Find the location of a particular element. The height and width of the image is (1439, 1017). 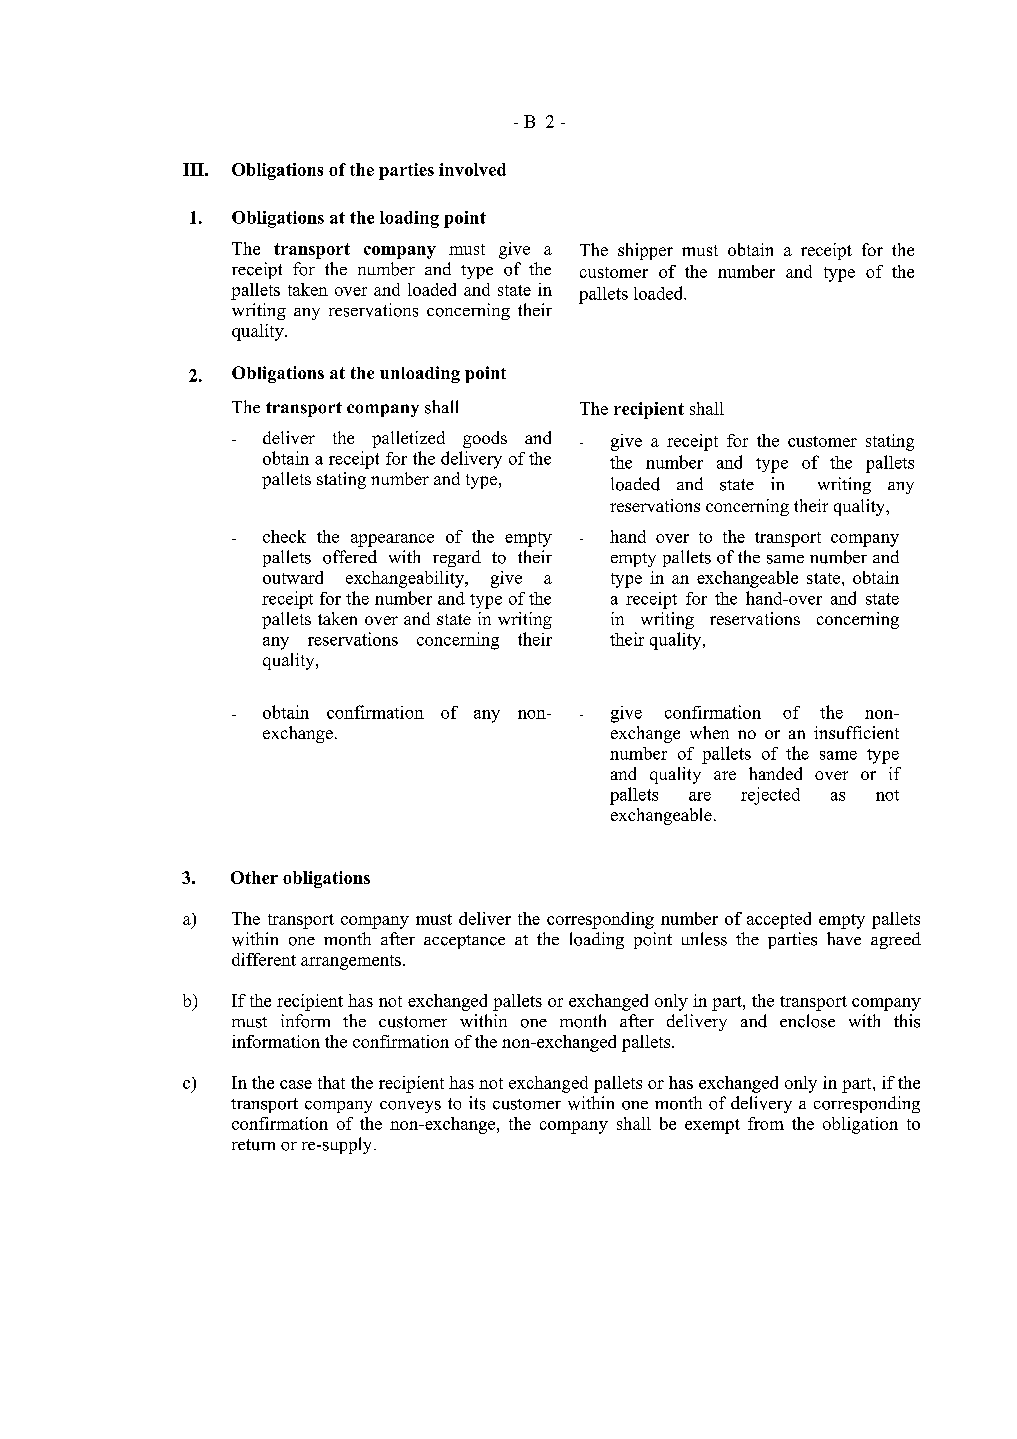

insufficient is located at coordinates (856, 732).
